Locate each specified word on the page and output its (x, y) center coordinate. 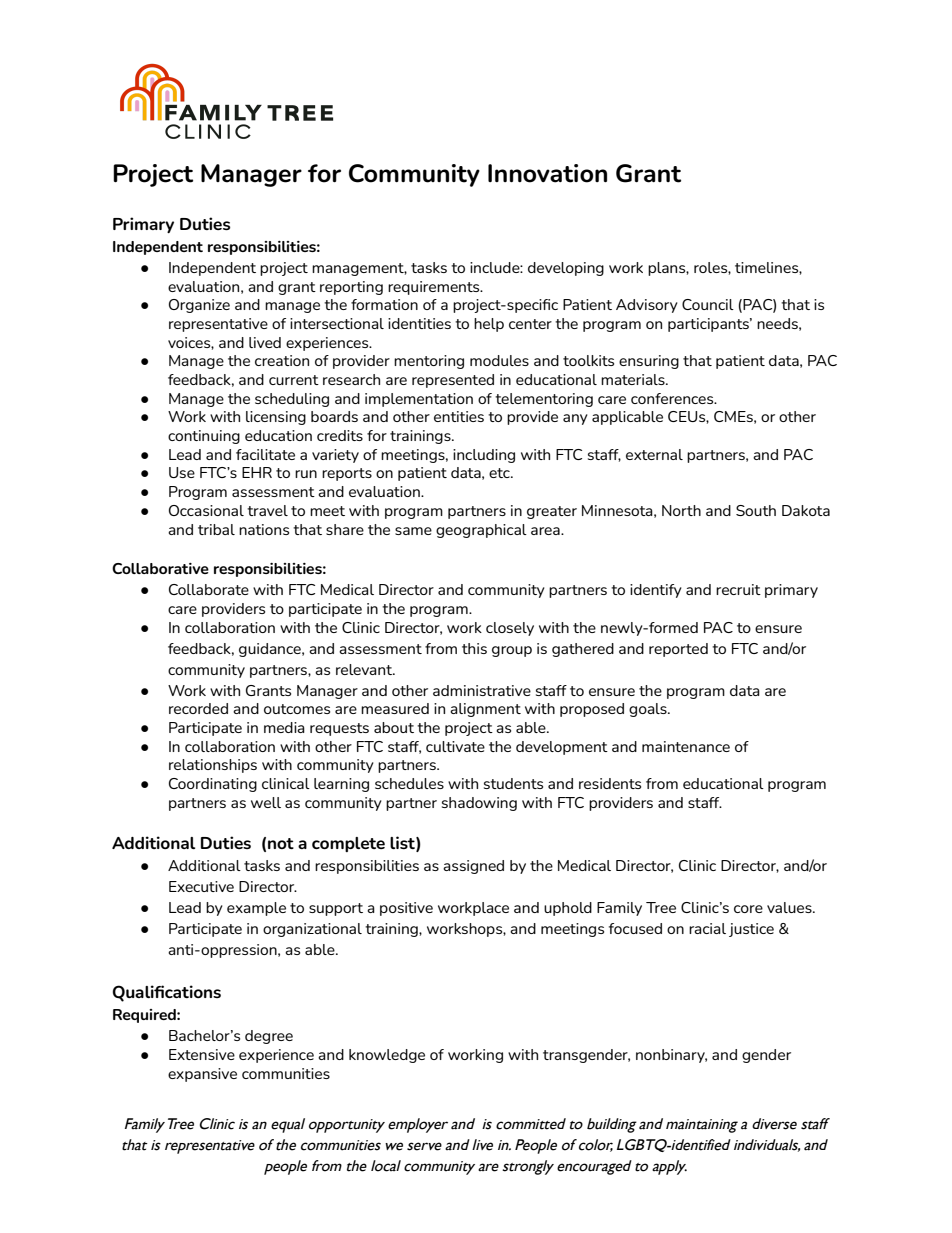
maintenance (686, 746)
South (756, 510)
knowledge (387, 1056)
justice (751, 930)
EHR (257, 472)
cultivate (455, 746)
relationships (213, 766)
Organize (199, 306)
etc (500, 473)
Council (708, 304)
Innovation (547, 173)
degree (269, 1037)
